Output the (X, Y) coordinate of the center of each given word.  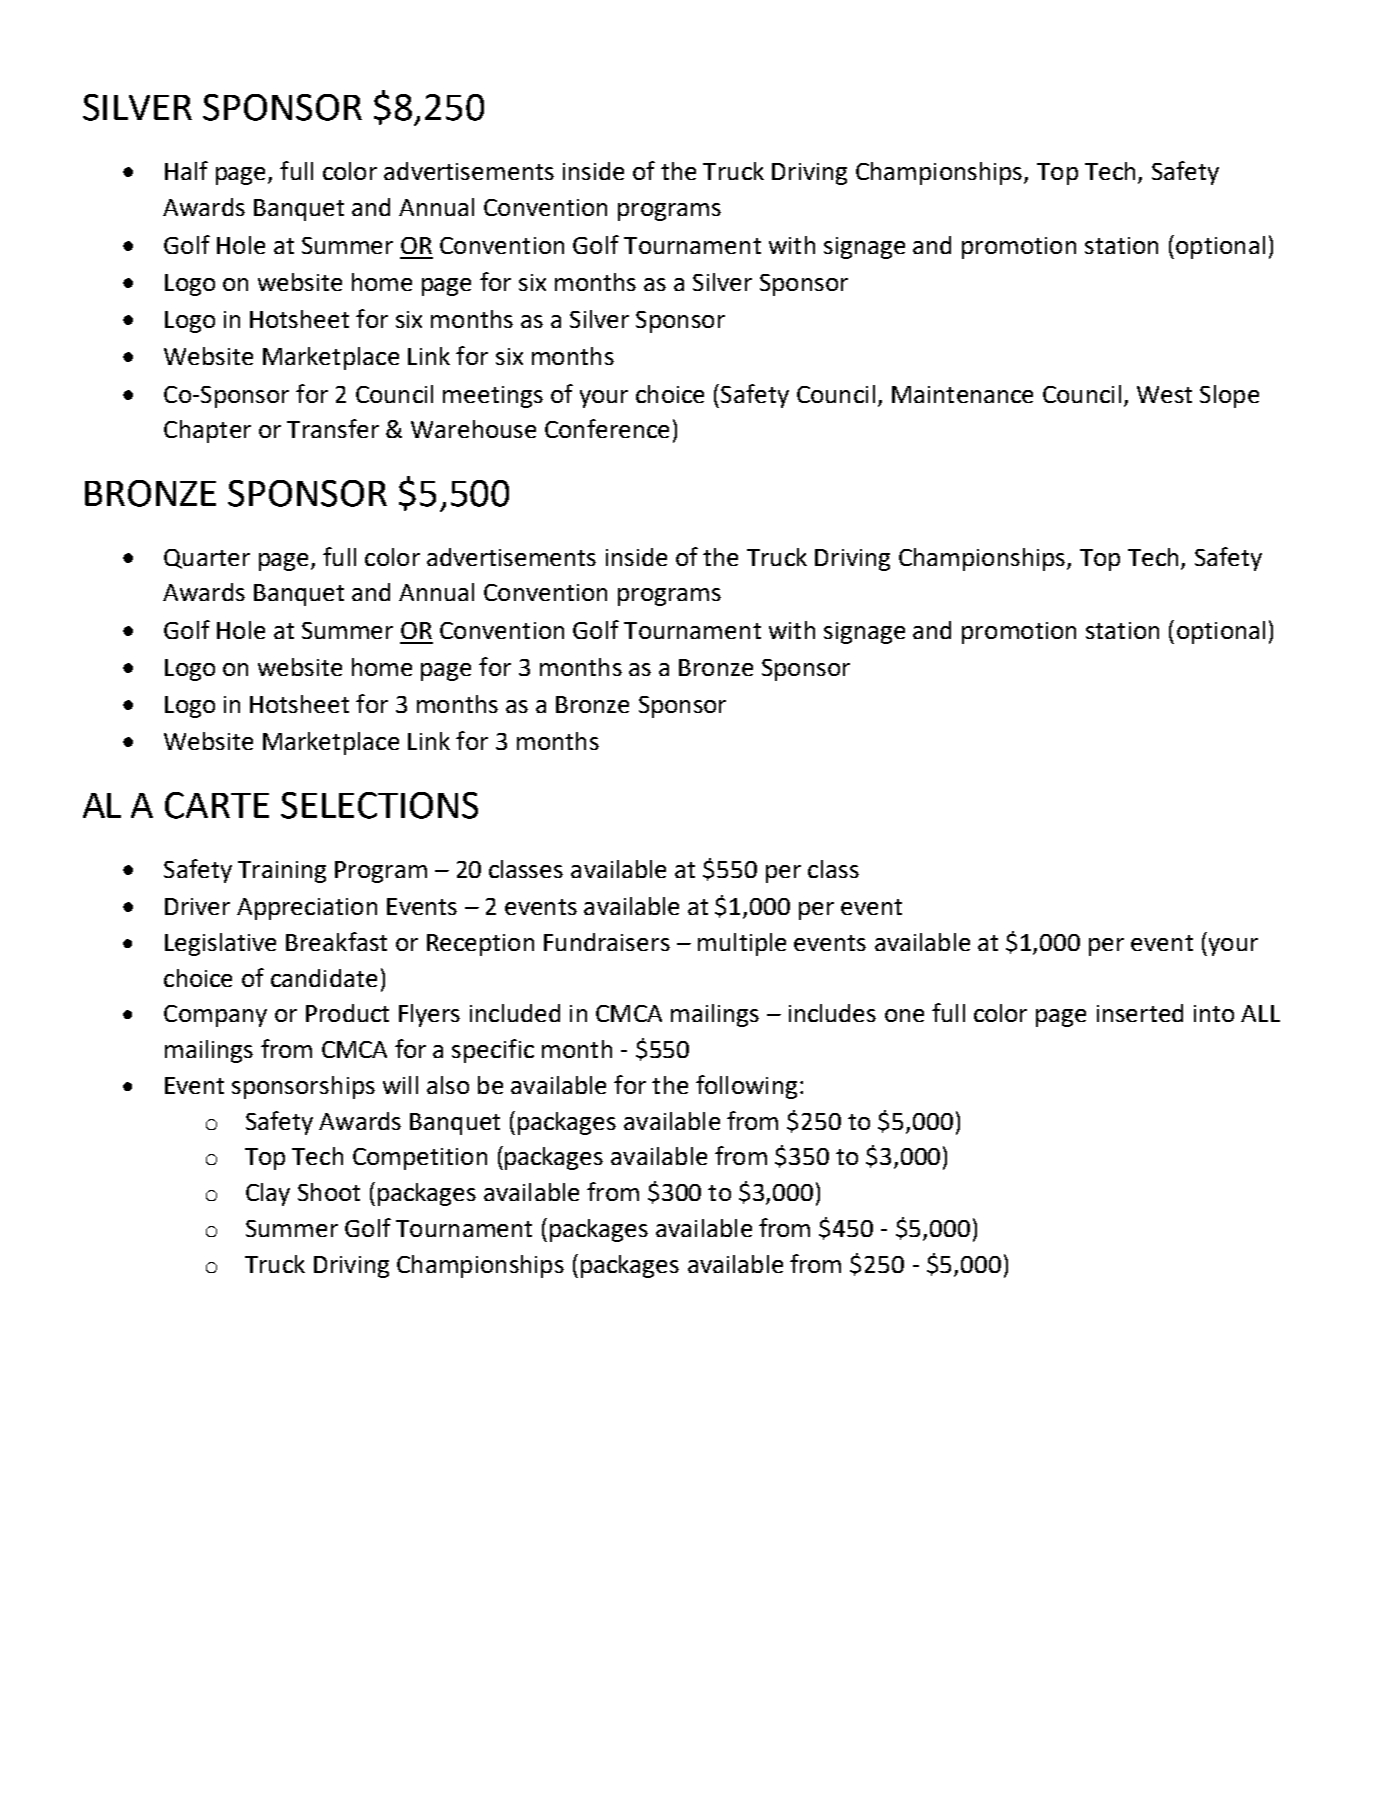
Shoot (329, 1192)
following (746, 1087)
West (1164, 394)
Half (186, 170)
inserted (1140, 1013)
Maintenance (962, 394)
